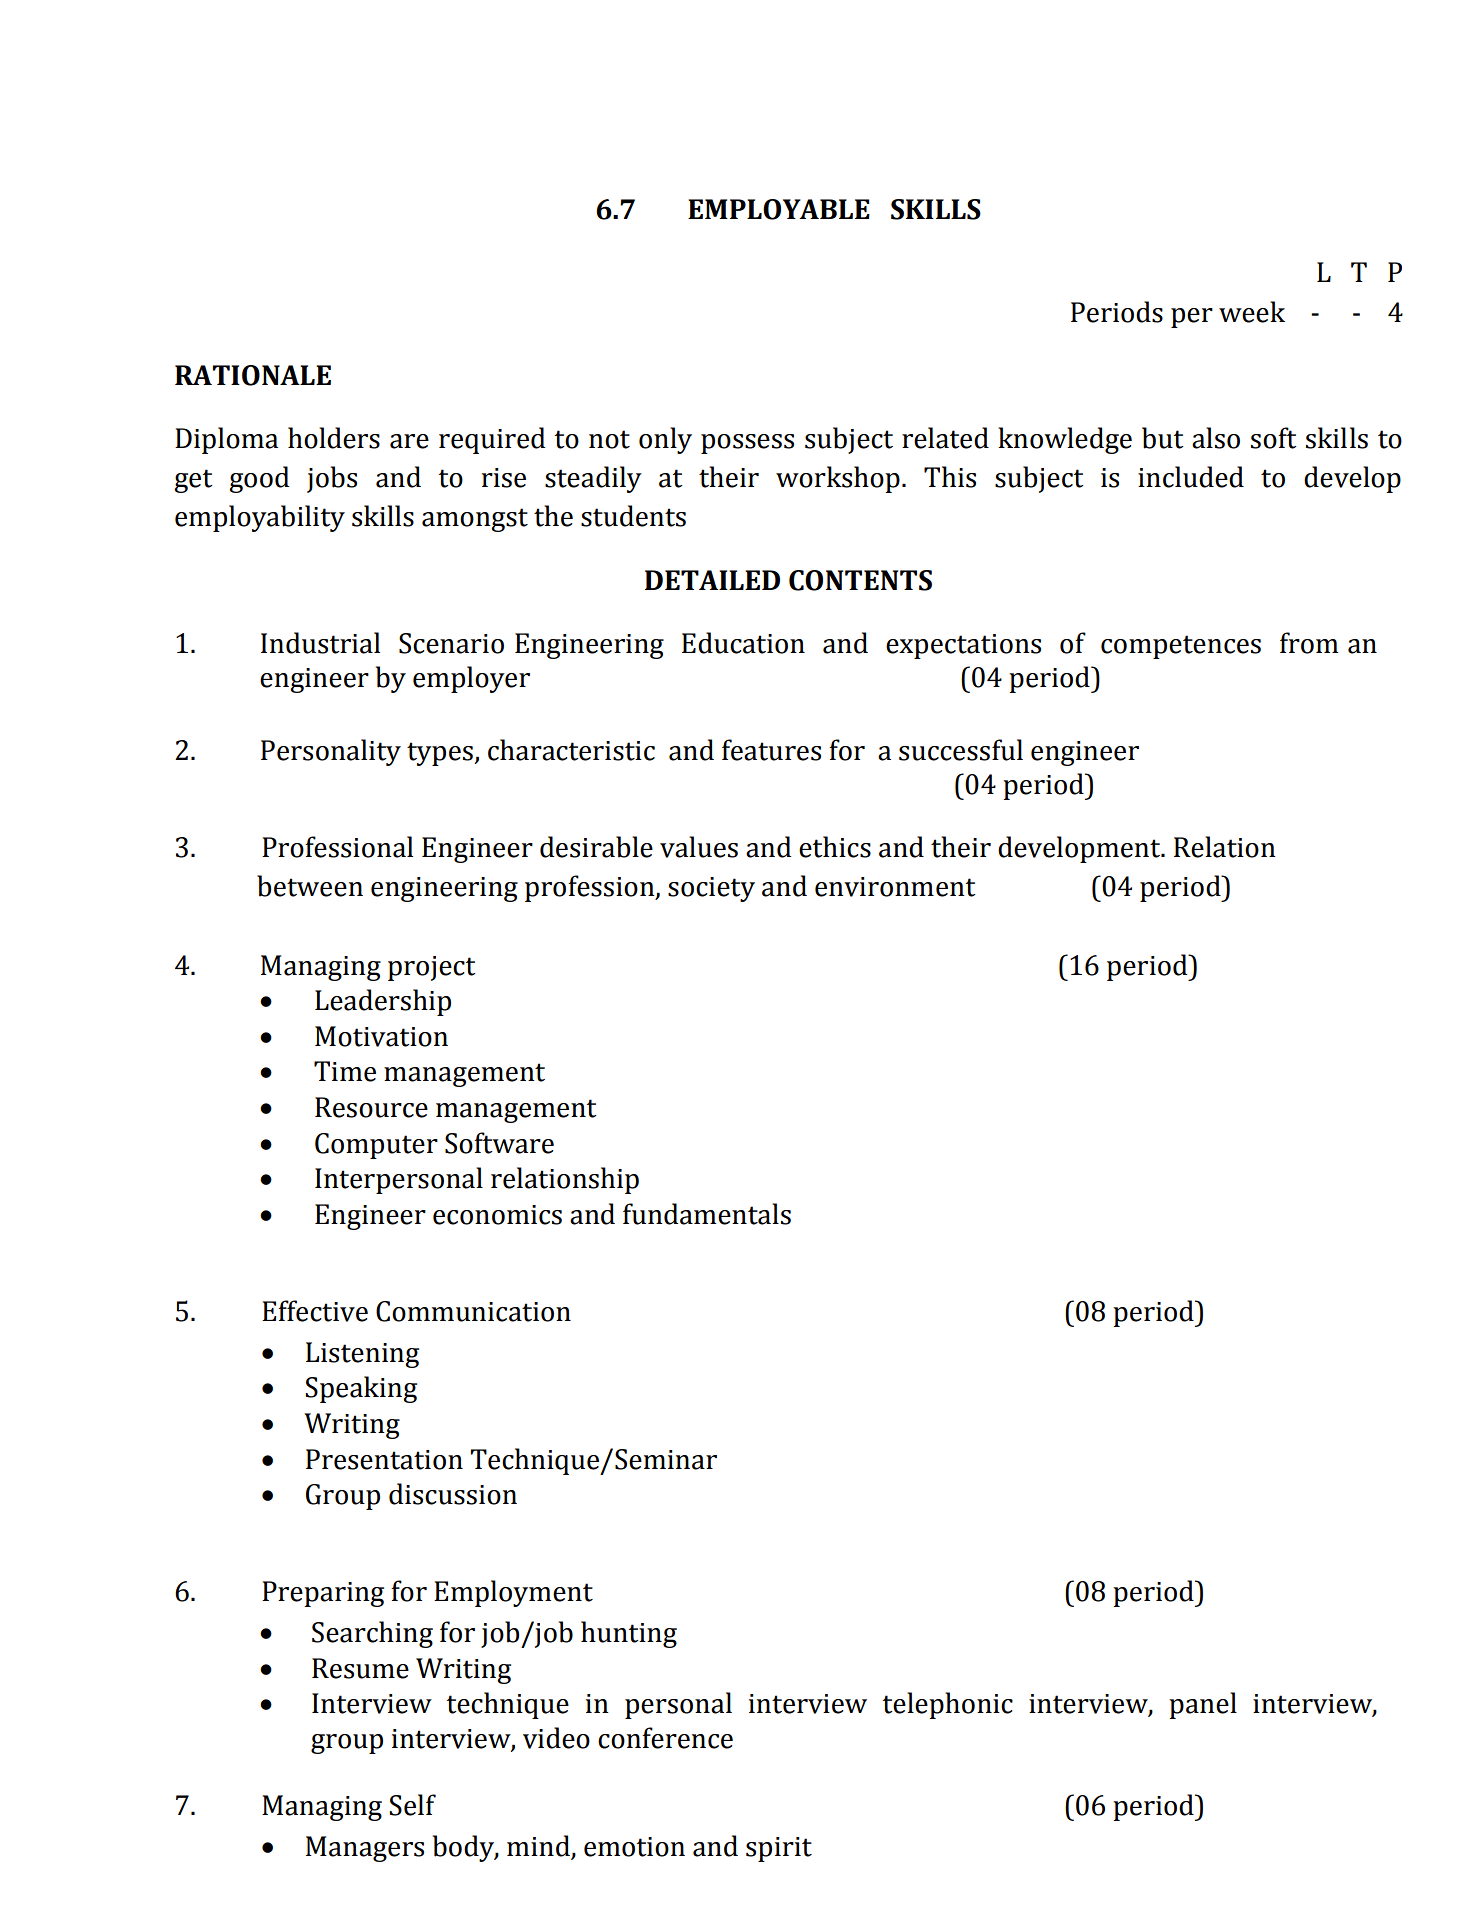 This image has width=1479, height=1914. I want to click on Speaking, so click(361, 1389).
